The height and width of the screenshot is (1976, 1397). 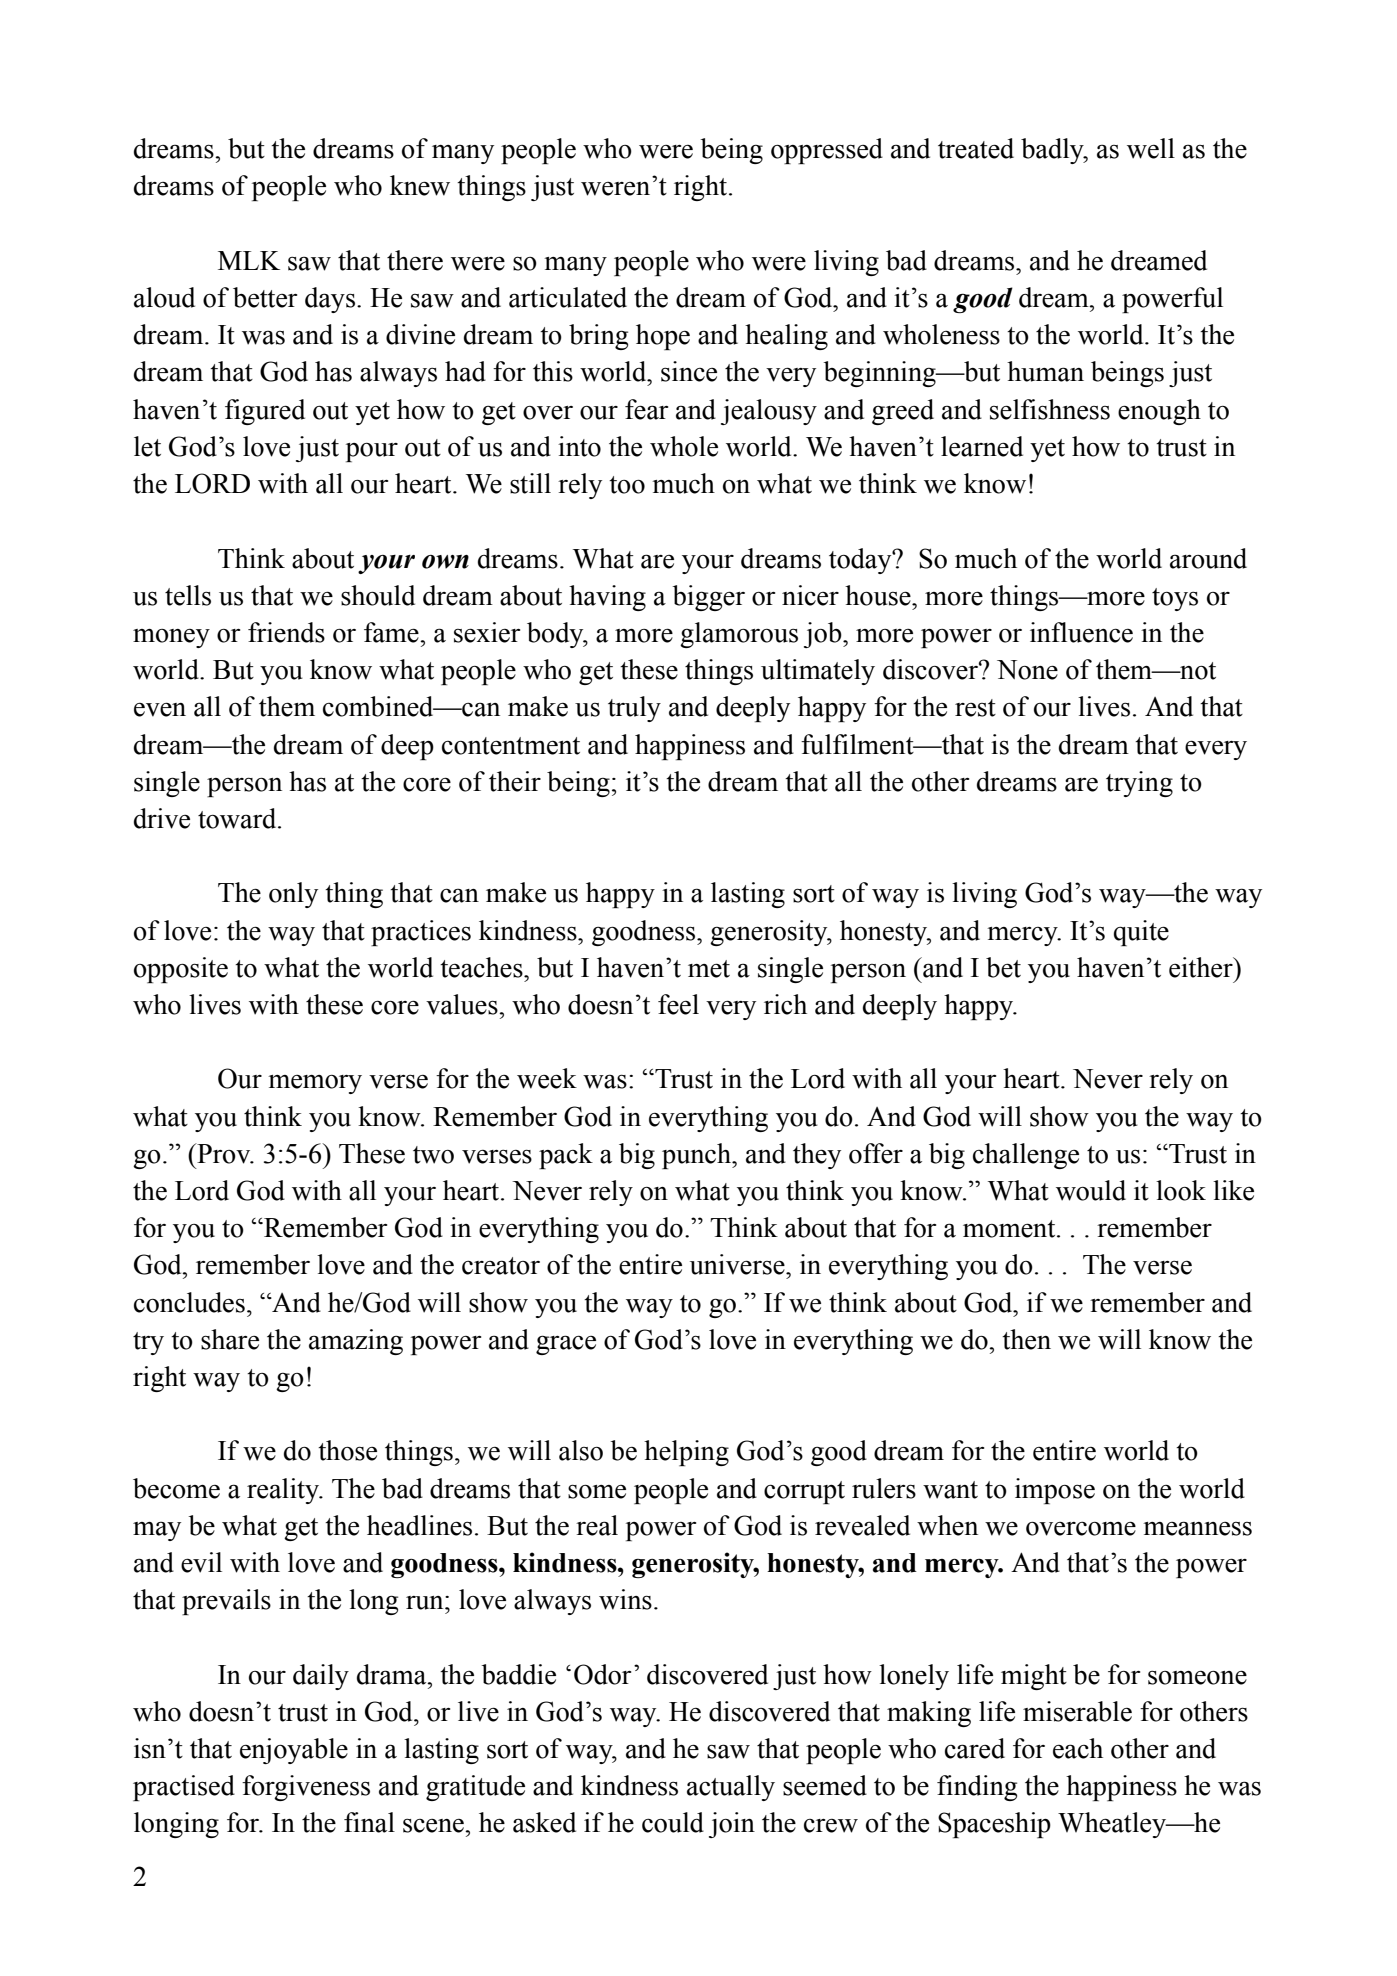 I want to click on oppressed, so click(x=827, y=151).
